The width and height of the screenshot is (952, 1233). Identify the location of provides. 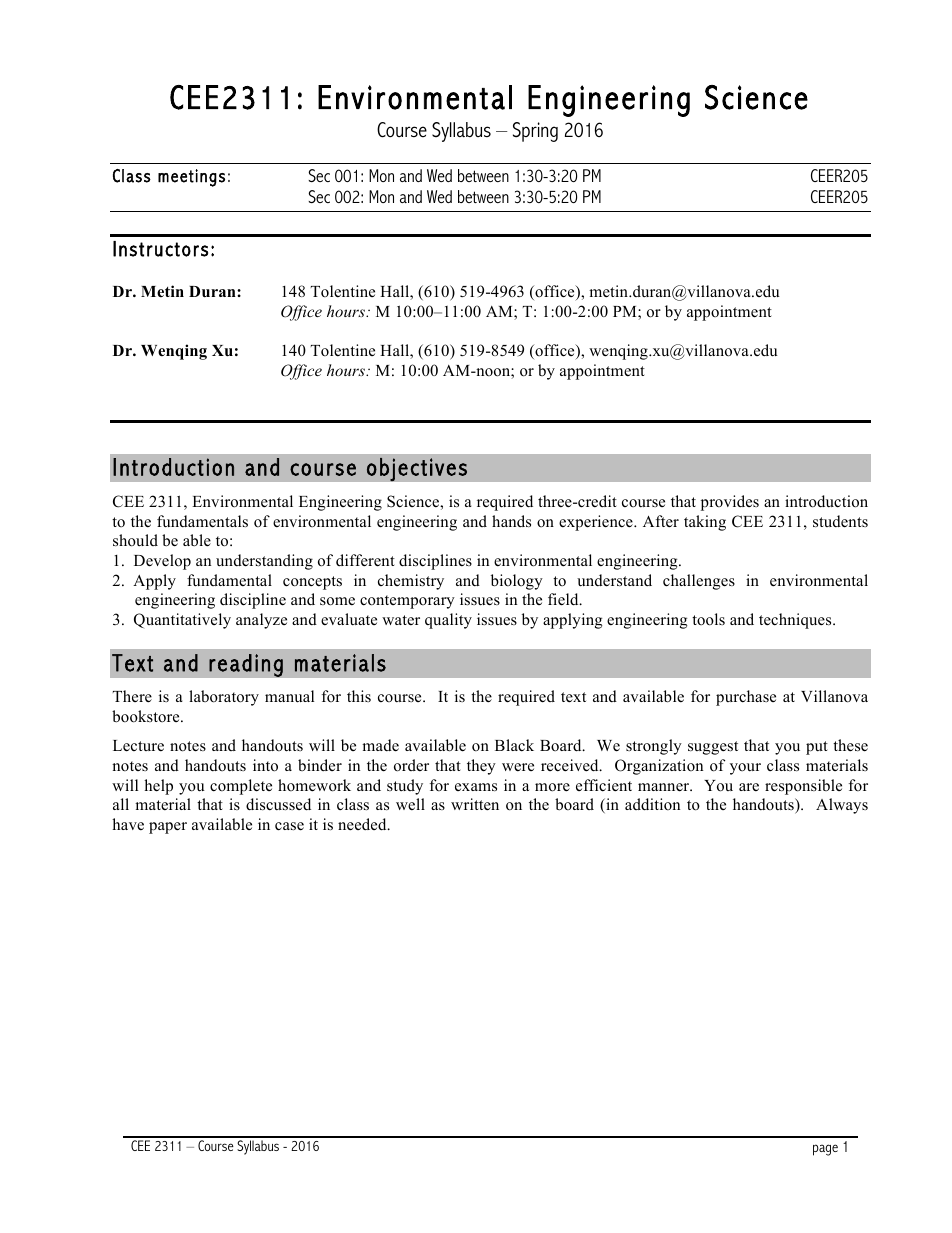
(730, 503).
